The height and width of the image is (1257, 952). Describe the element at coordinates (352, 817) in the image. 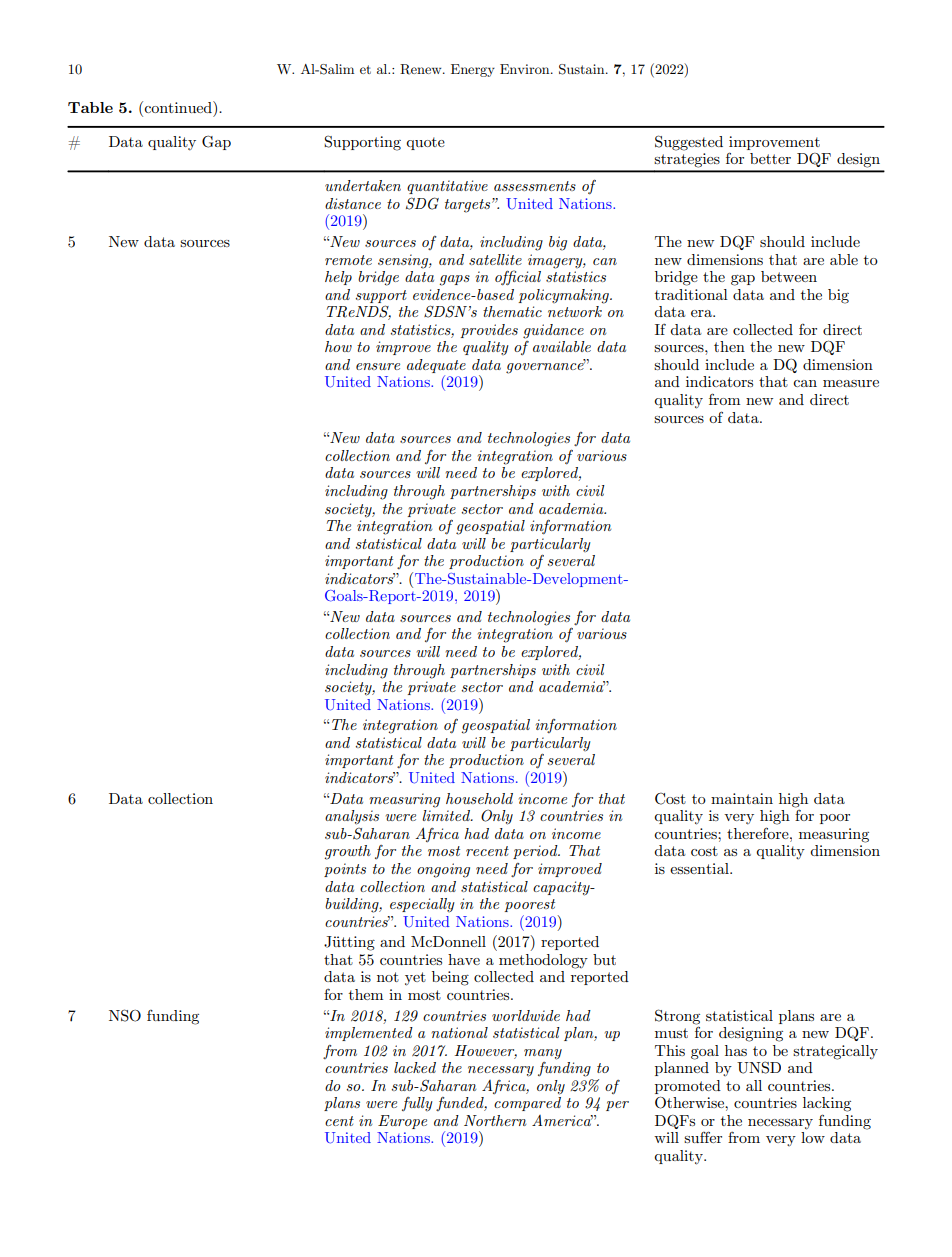

I see `analysis` at that location.
